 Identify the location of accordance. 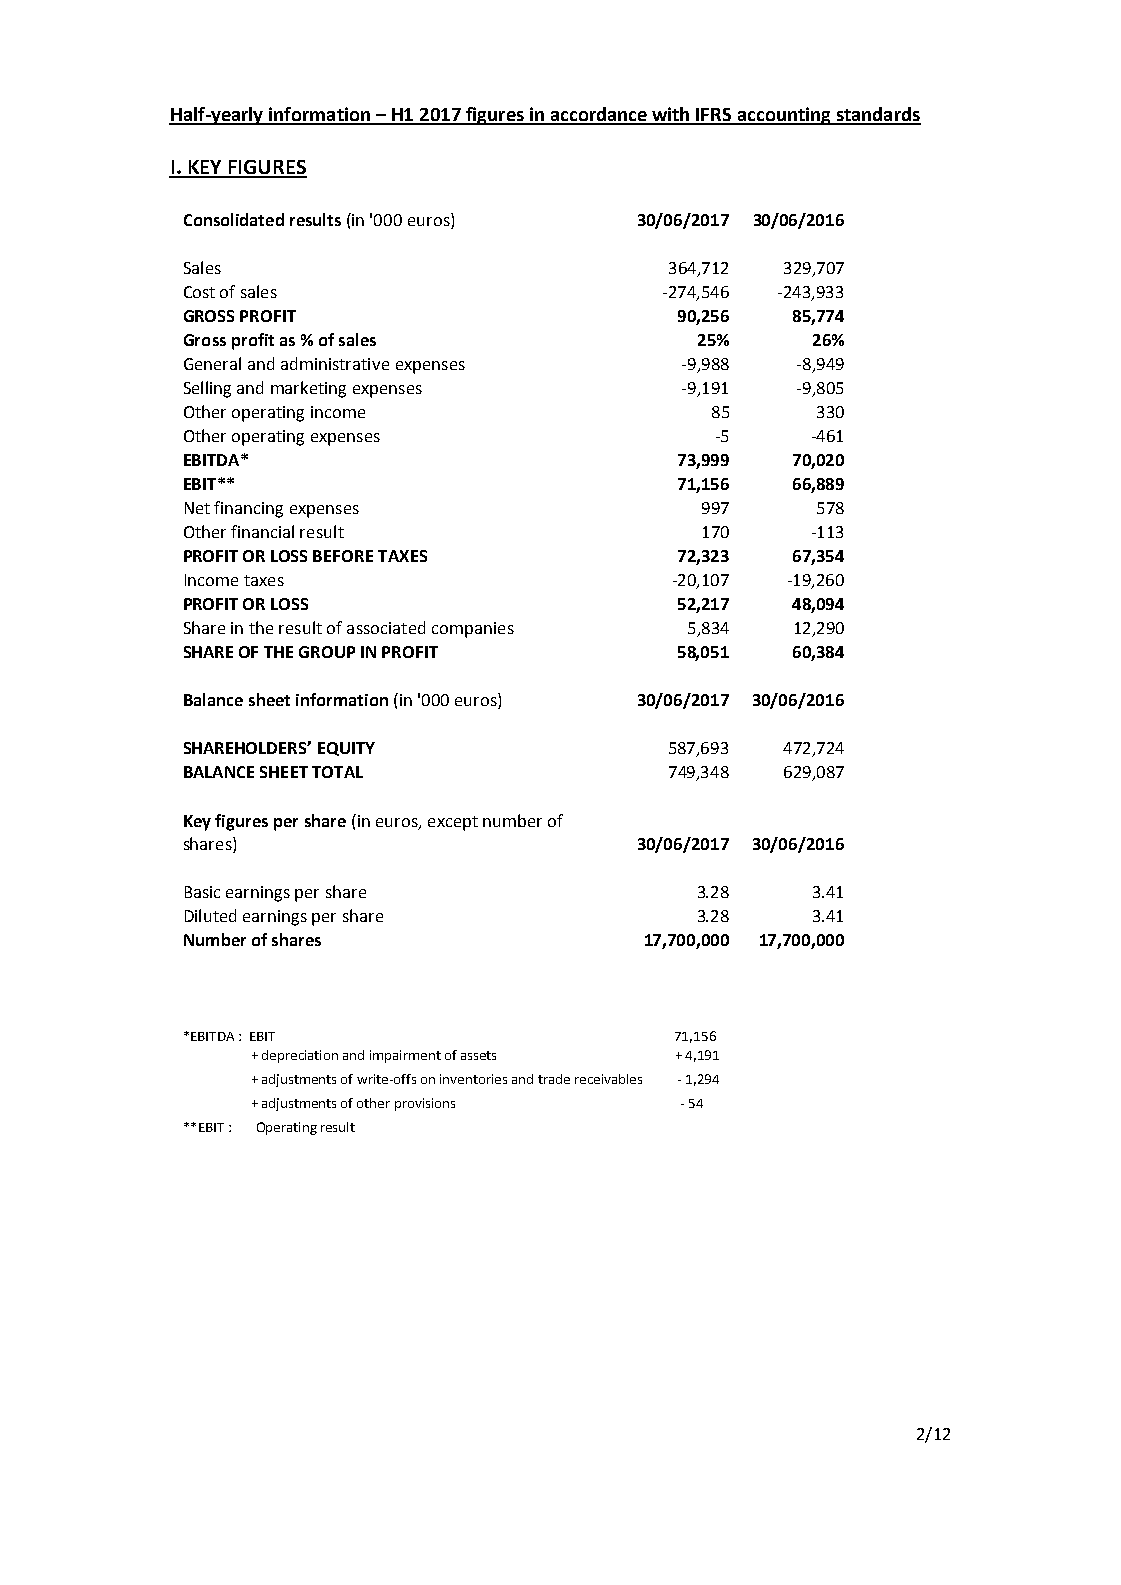
(598, 115).
